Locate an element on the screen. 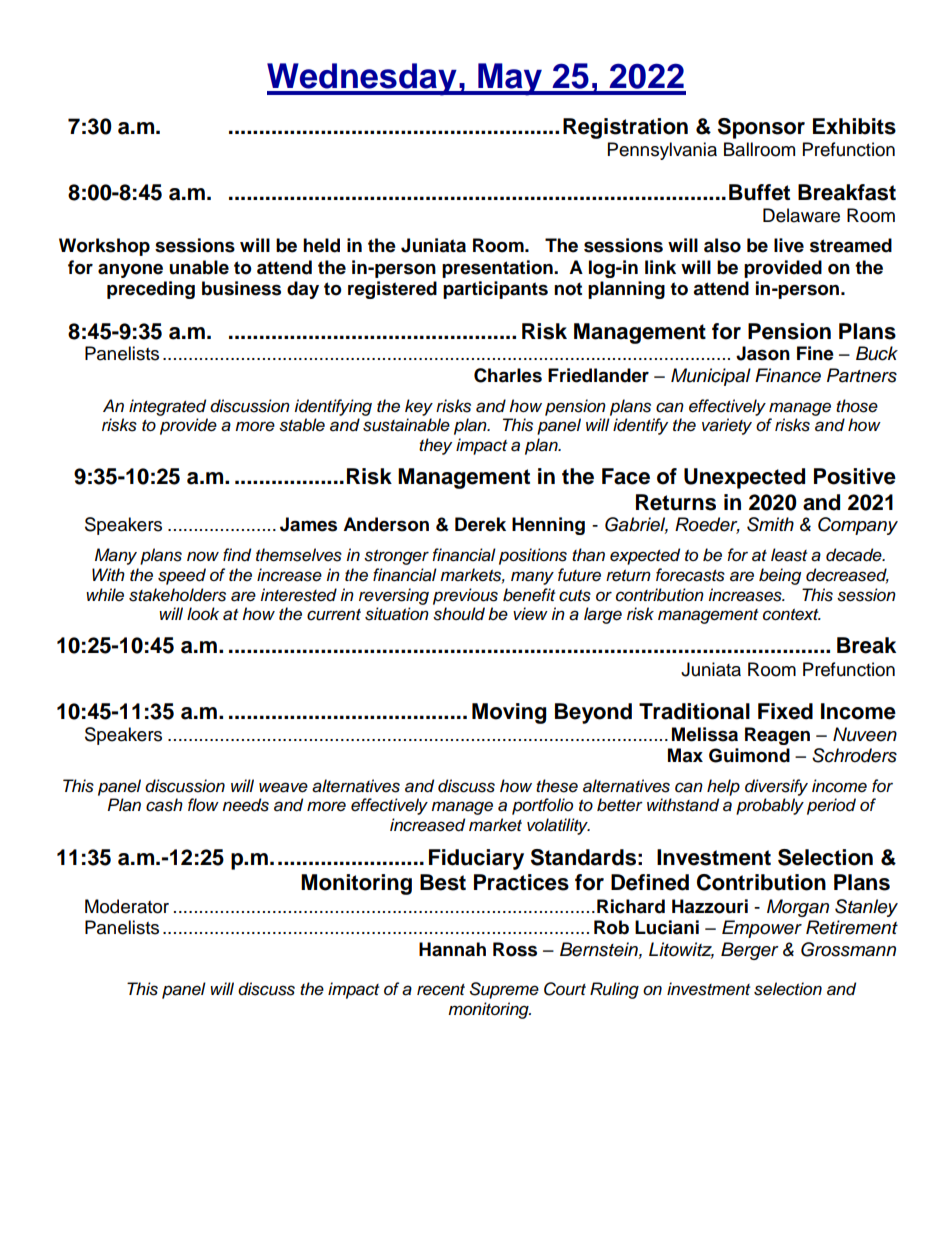  May is located at coordinates (510, 79).
